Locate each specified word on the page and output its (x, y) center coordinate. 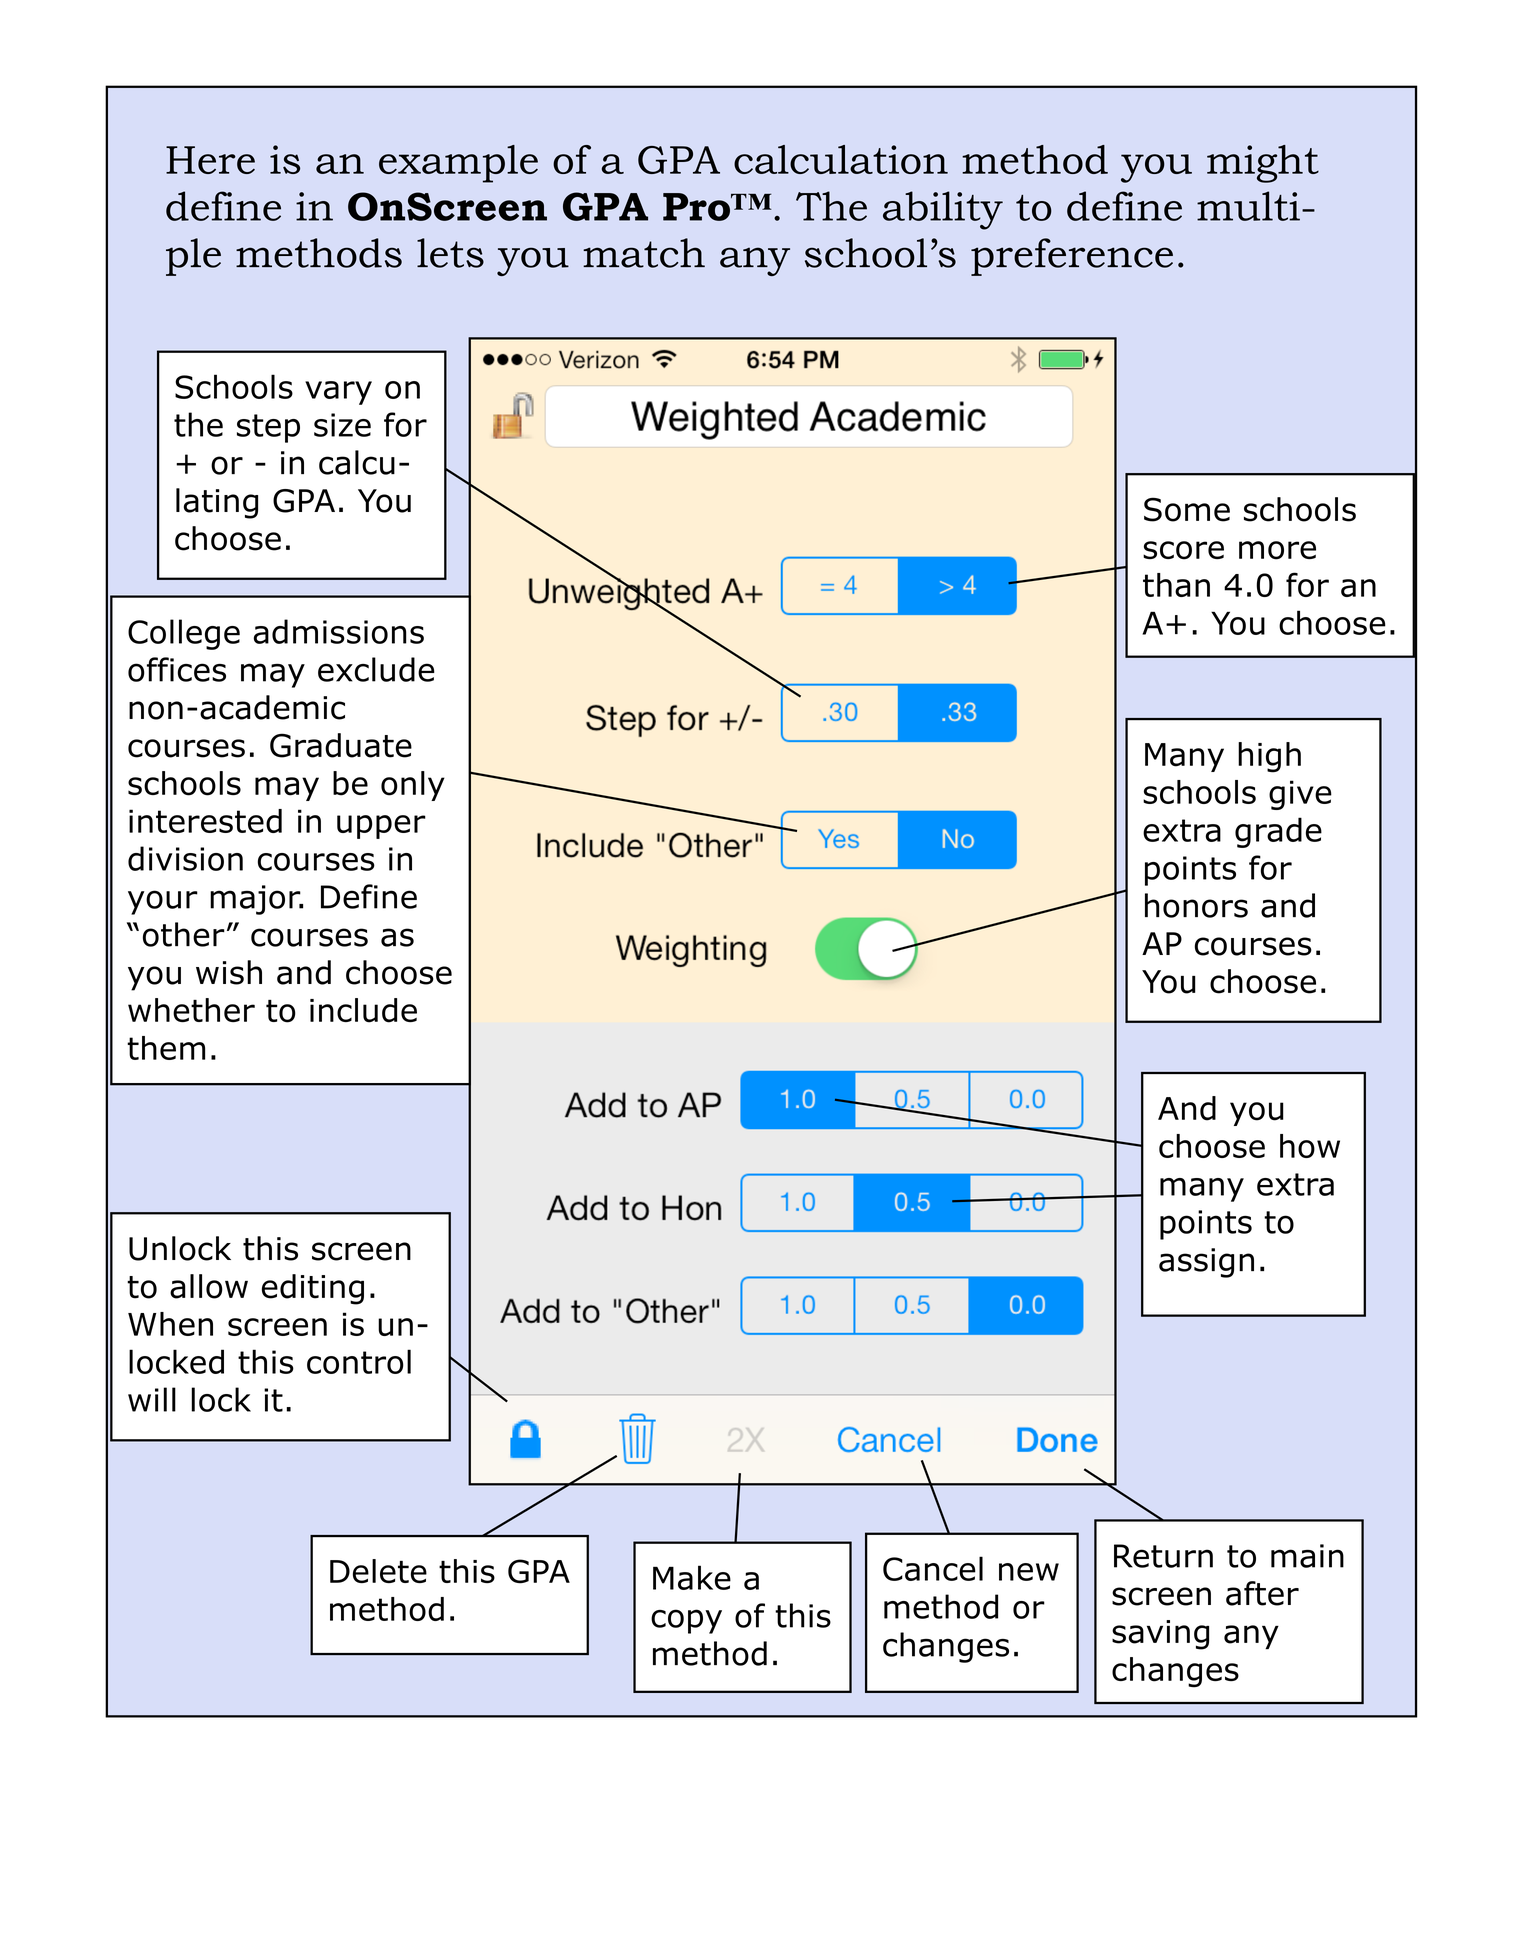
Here (210, 160)
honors (1196, 905)
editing (313, 1289)
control (359, 1361)
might (1263, 164)
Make (692, 1577)
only (413, 786)
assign (1206, 1263)
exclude (376, 669)
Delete (378, 1571)
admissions (339, 631)
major (256, 900)
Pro (697, 207)
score (1183, 550)
